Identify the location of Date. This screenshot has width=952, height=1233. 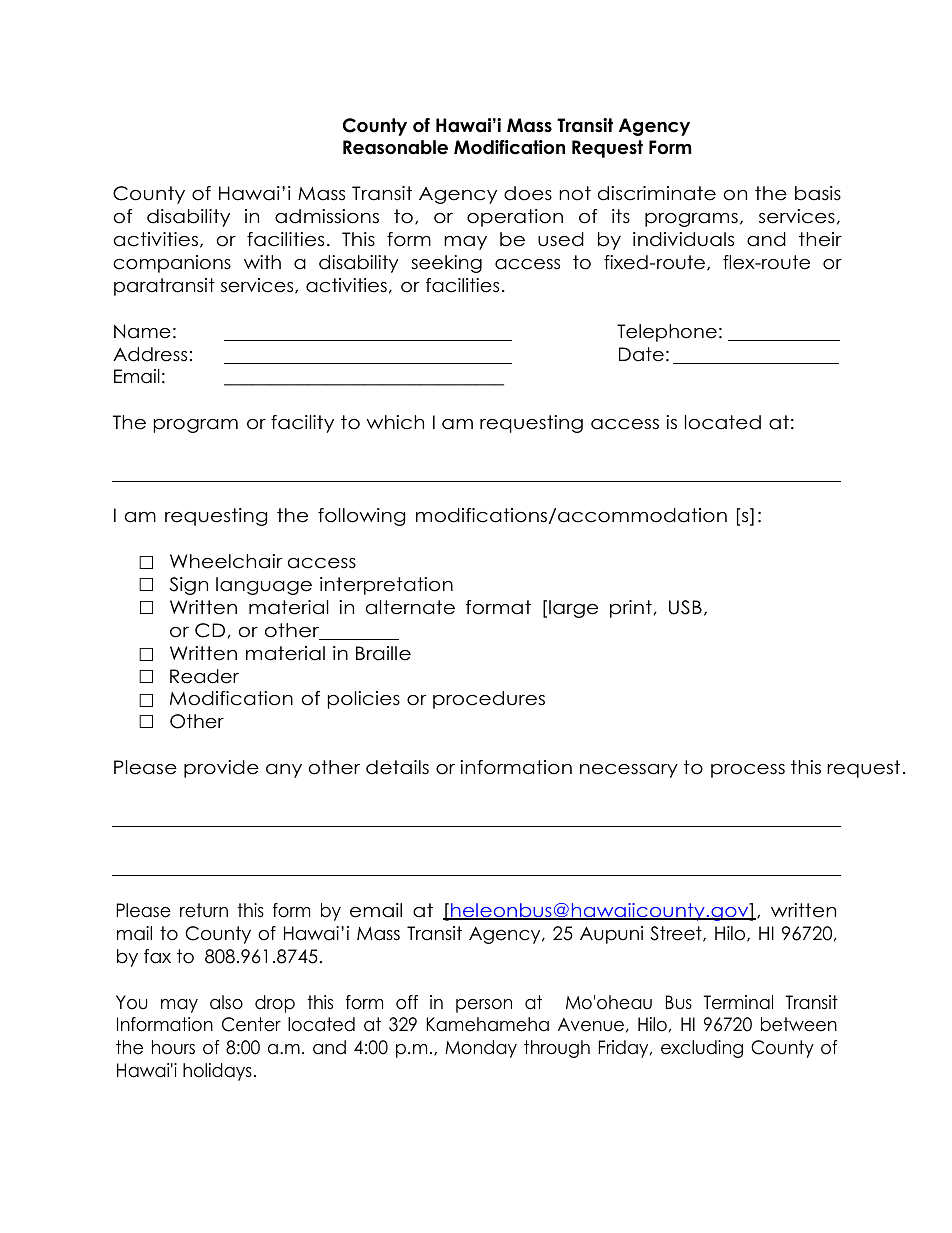
(641, 354).
